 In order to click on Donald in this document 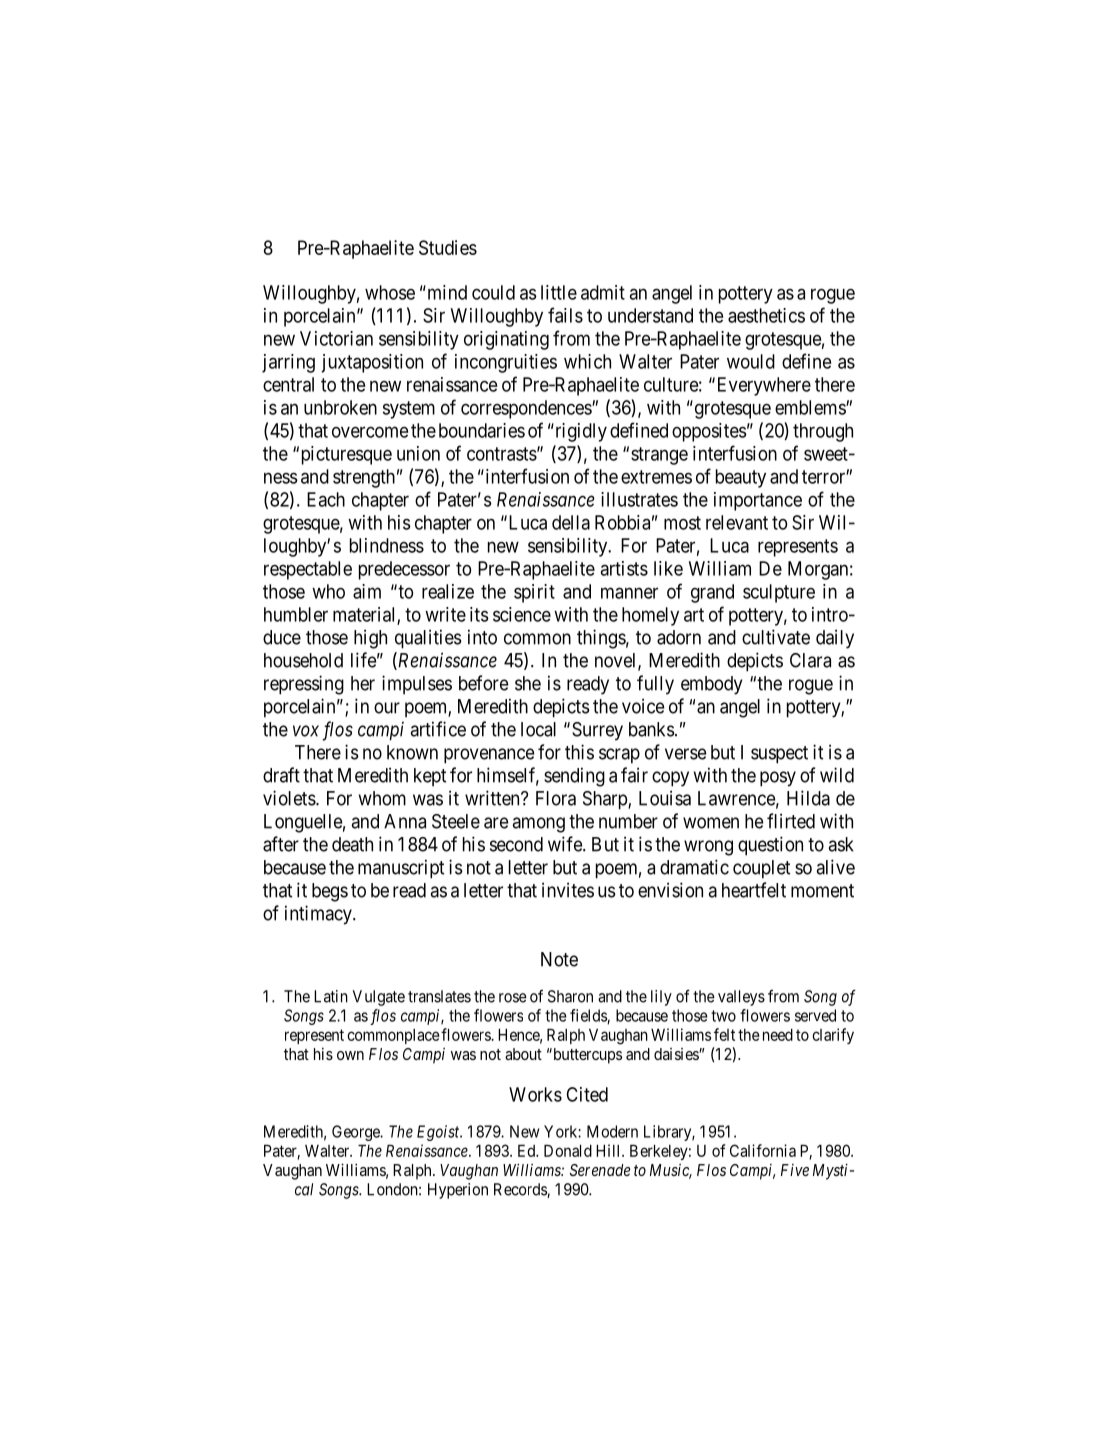, I will do `click(568, 1150)`.
